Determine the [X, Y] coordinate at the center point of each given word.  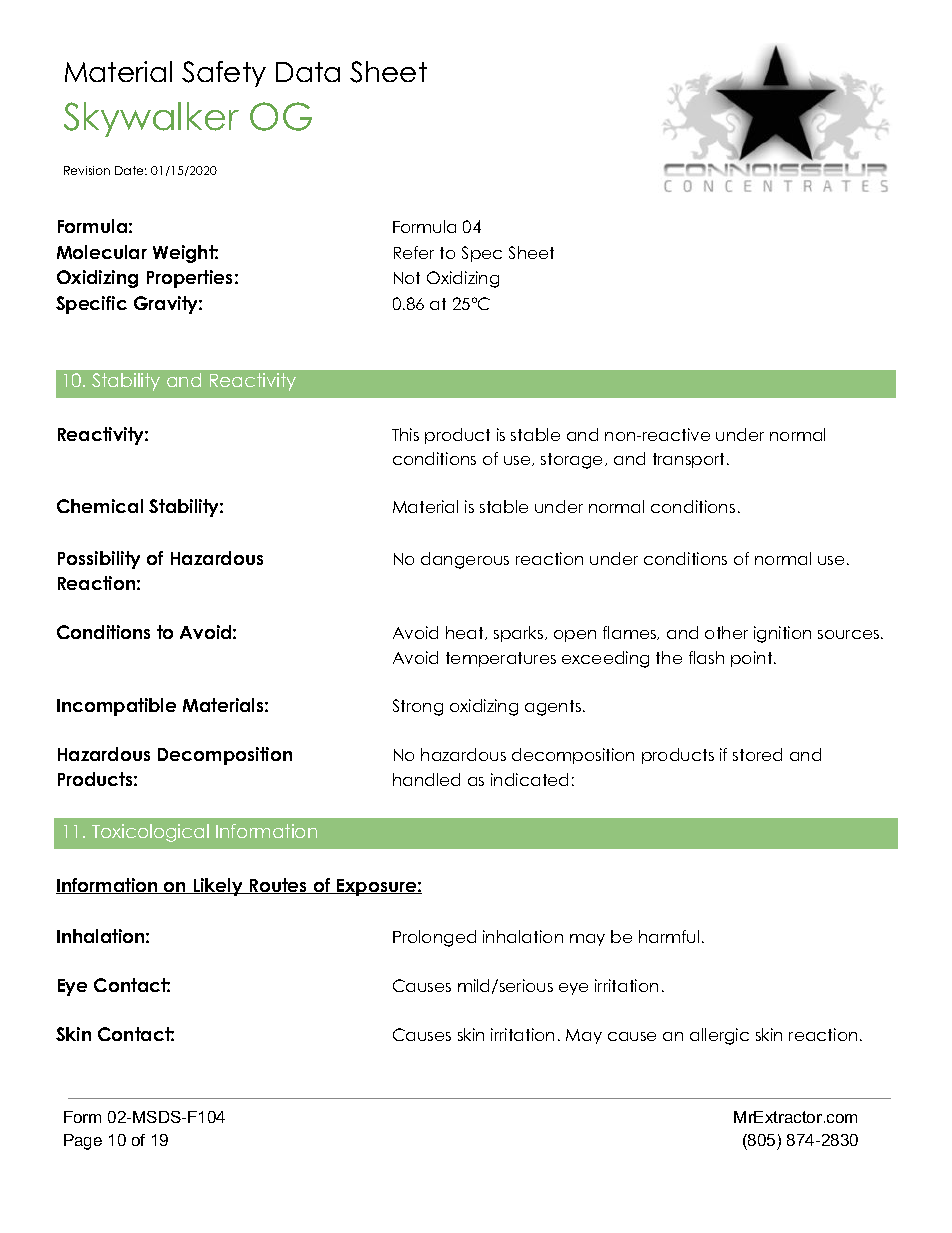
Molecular [102, 252]
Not [407, 278]
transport [690, 460]
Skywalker [151, 119]
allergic [719, 1036]
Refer [414, 252]
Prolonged [434, 938]
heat [466, 633]
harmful [669, 936]
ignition [782, 634]
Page [83, 1142]
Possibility [99, 560]
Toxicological [150, 833]
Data [308, 72]
